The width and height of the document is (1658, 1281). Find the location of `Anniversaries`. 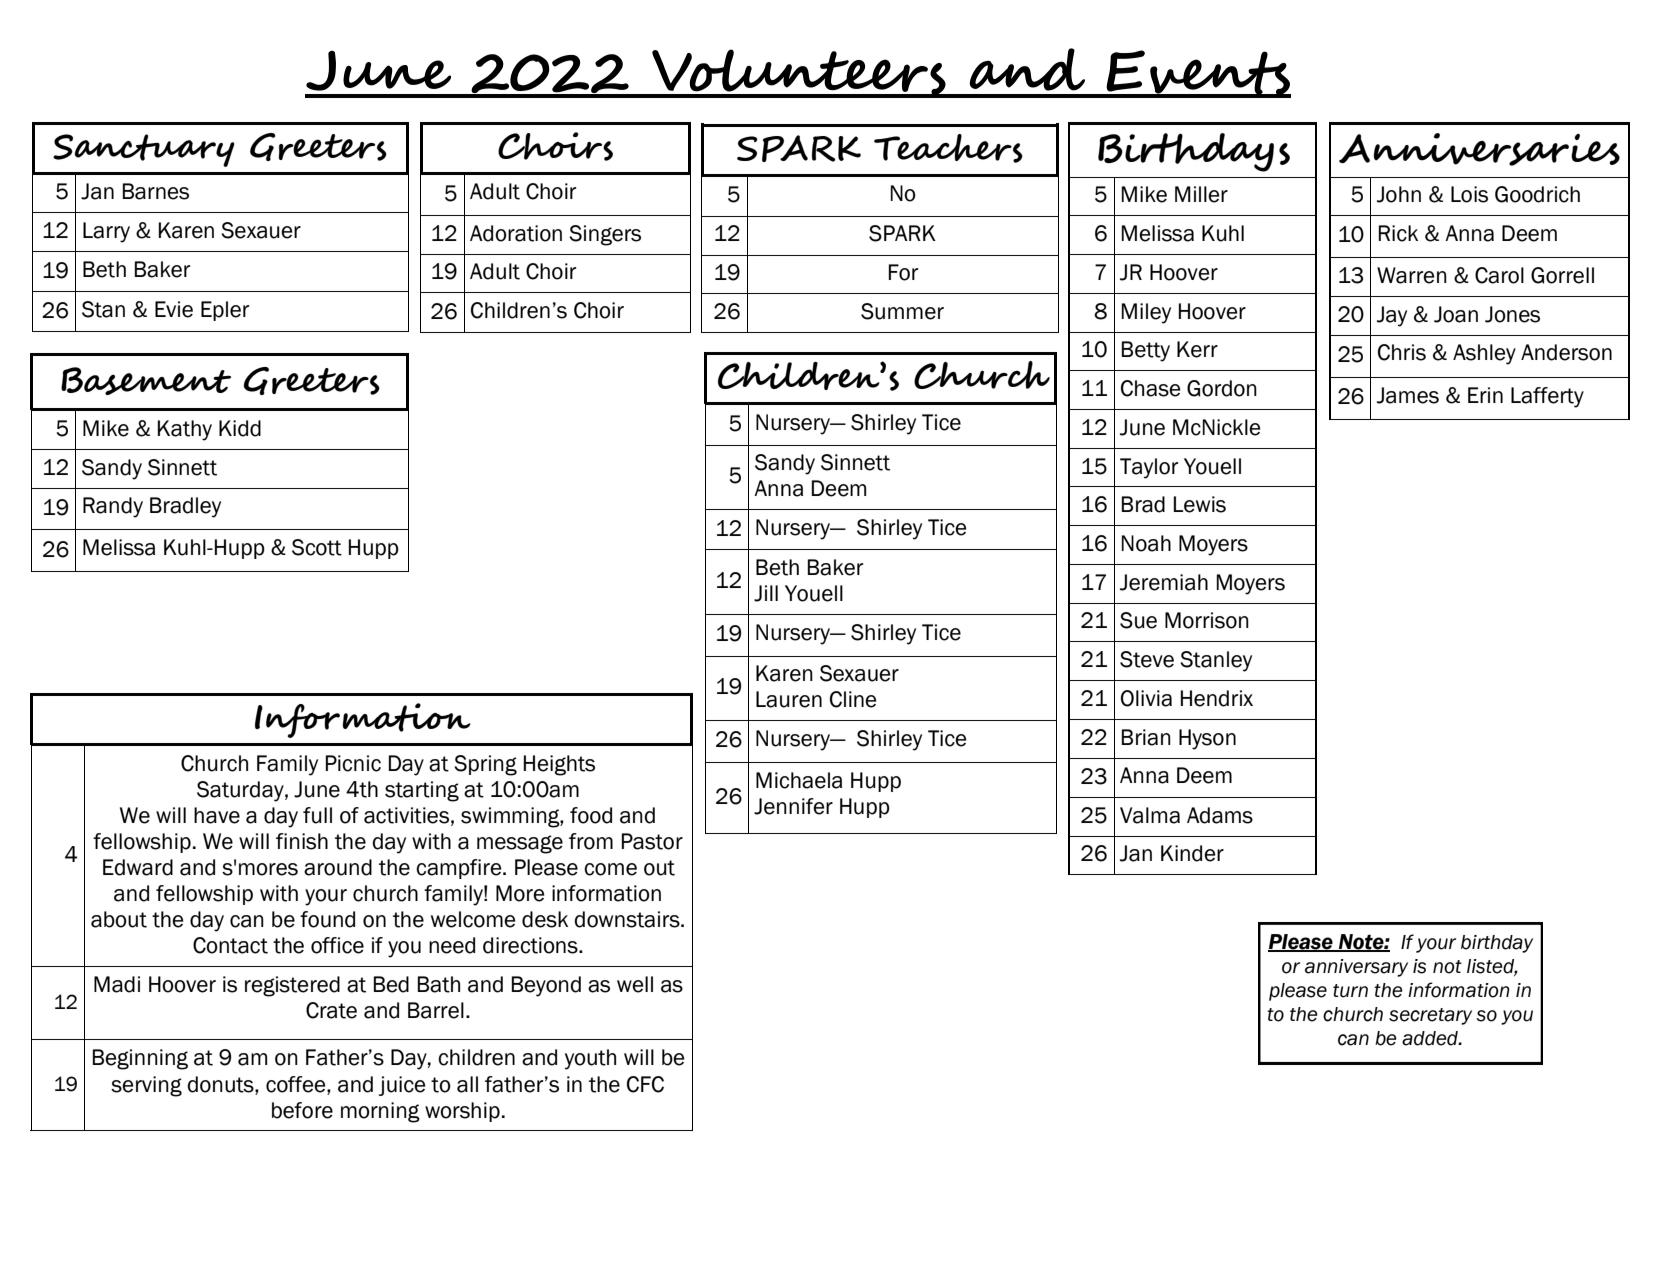

Anniversaries is located at coordinates (1479, 149).
